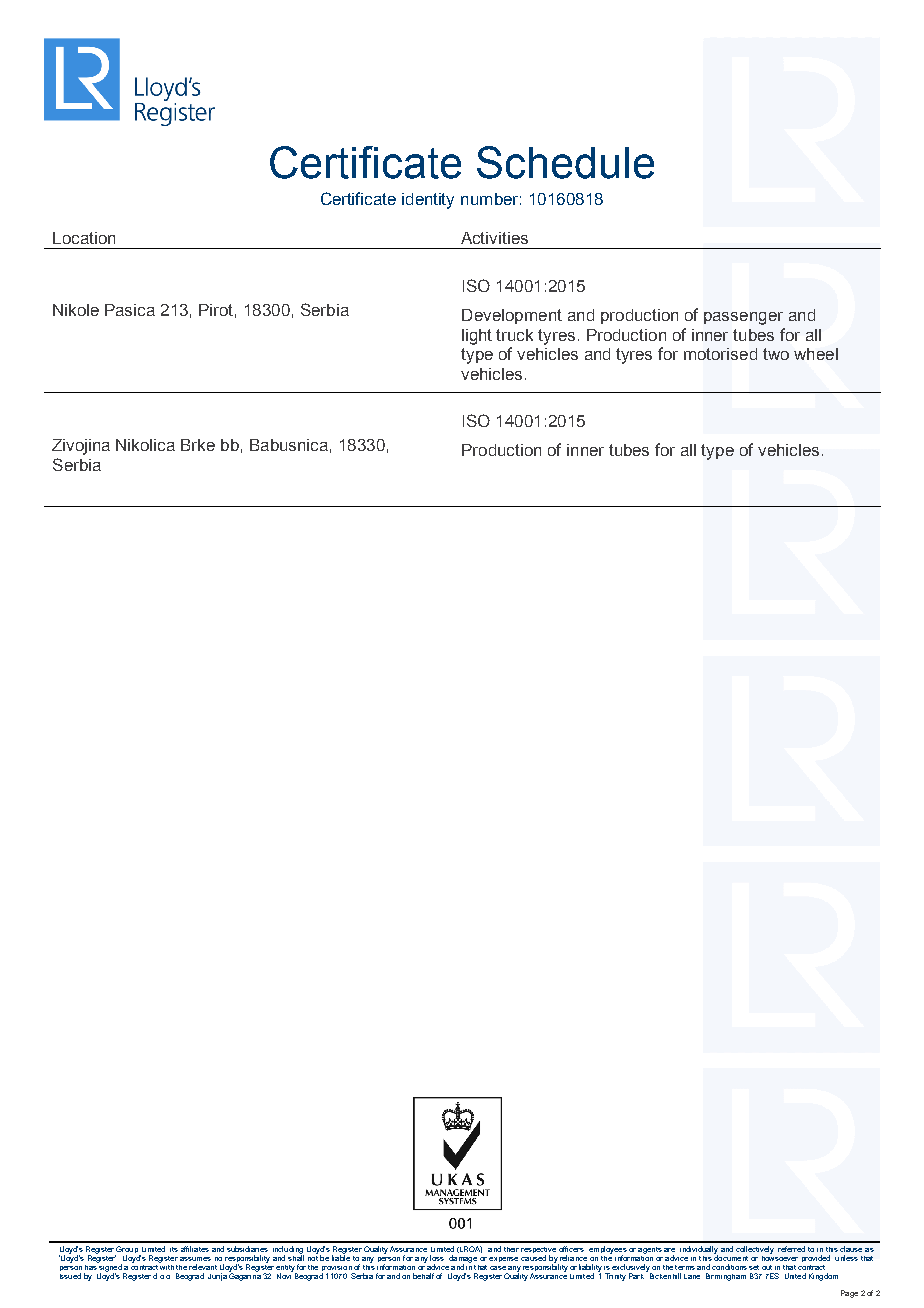 The width and height of the page is (924, 1308). What do you see at coordinates (84, 238) in the page?
I see `Location` at bounding box center [84, 238].
